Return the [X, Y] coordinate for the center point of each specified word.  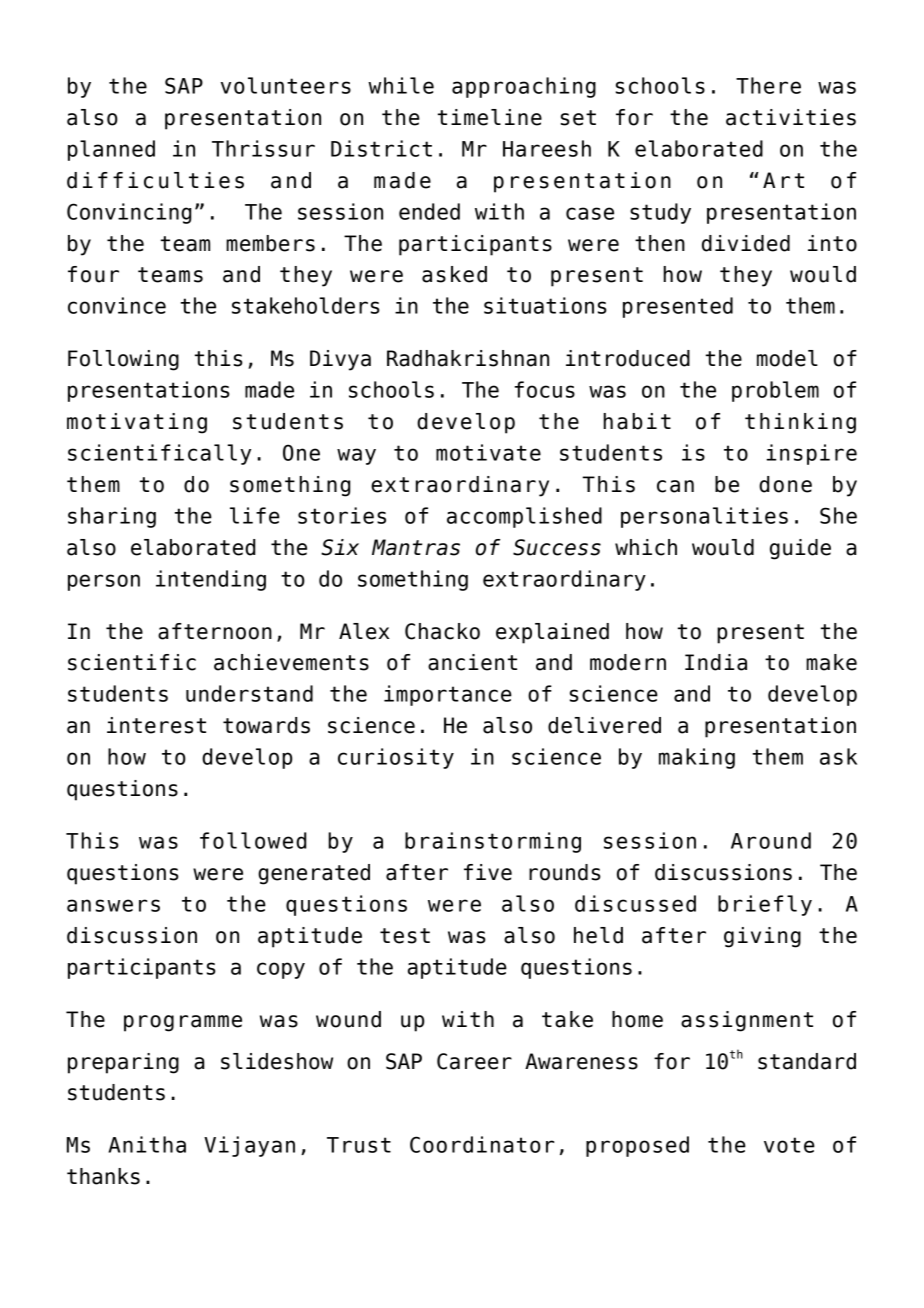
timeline [490, 117]
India [716, 662]
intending [211, 580]
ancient [472, 662]
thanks [103, 1176]
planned [111, 150]
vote [789, 1145]
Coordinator [482, 1144]
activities [791, 117]
